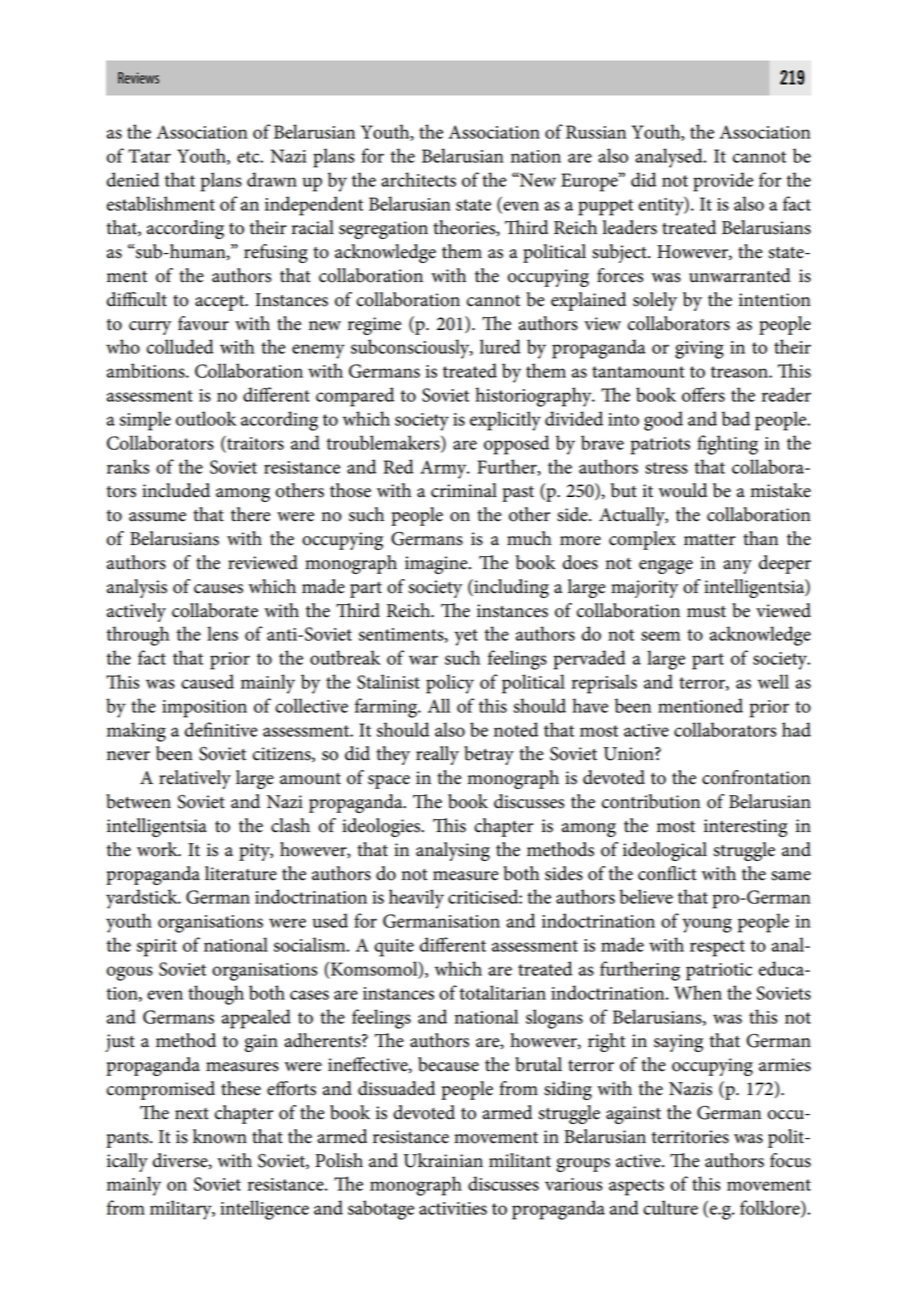 The height and width of the image is (1316, 923). I want to click on Ukrainian, so click(443, 1160).
